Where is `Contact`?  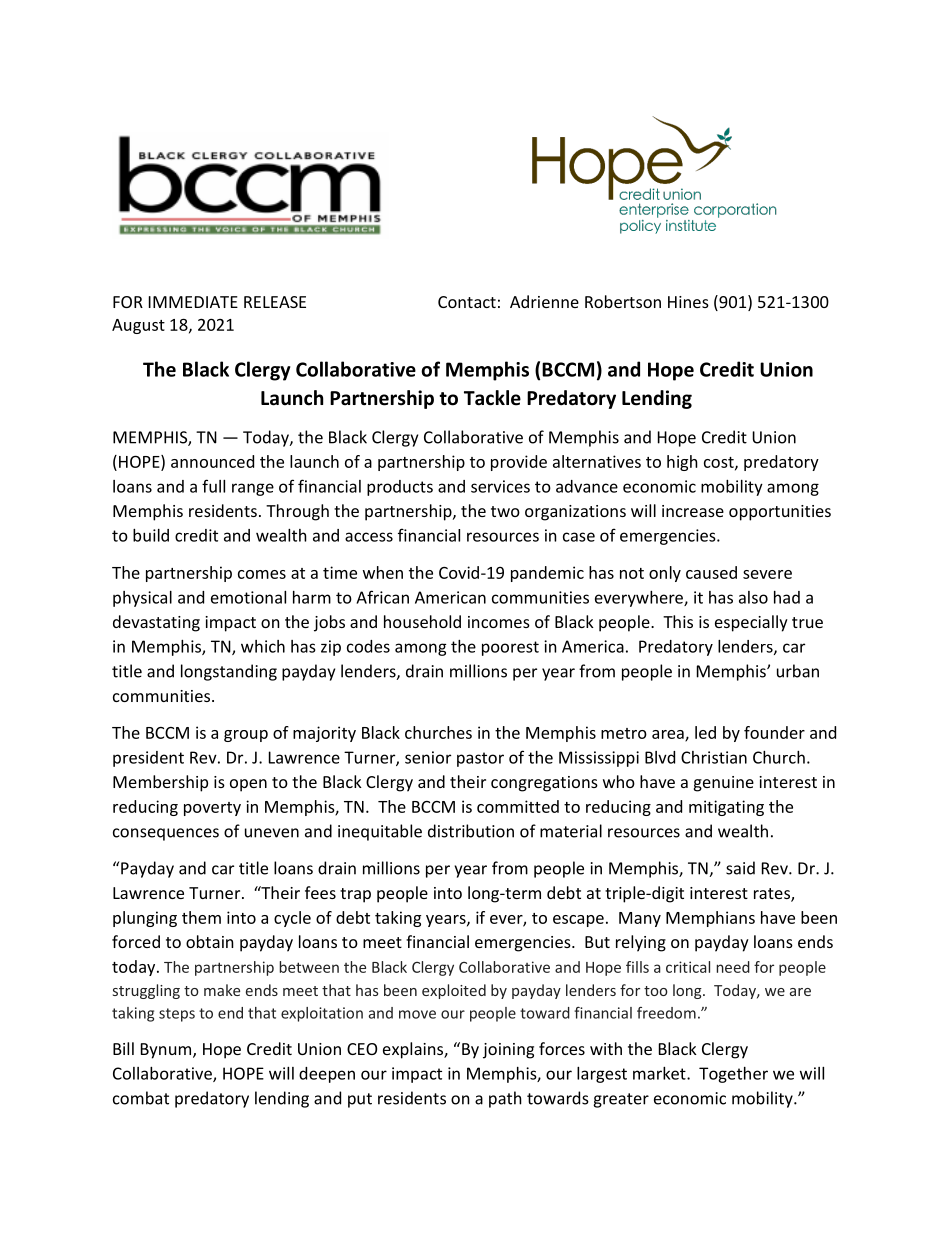 Contact is located at coordinates (467, 302).
